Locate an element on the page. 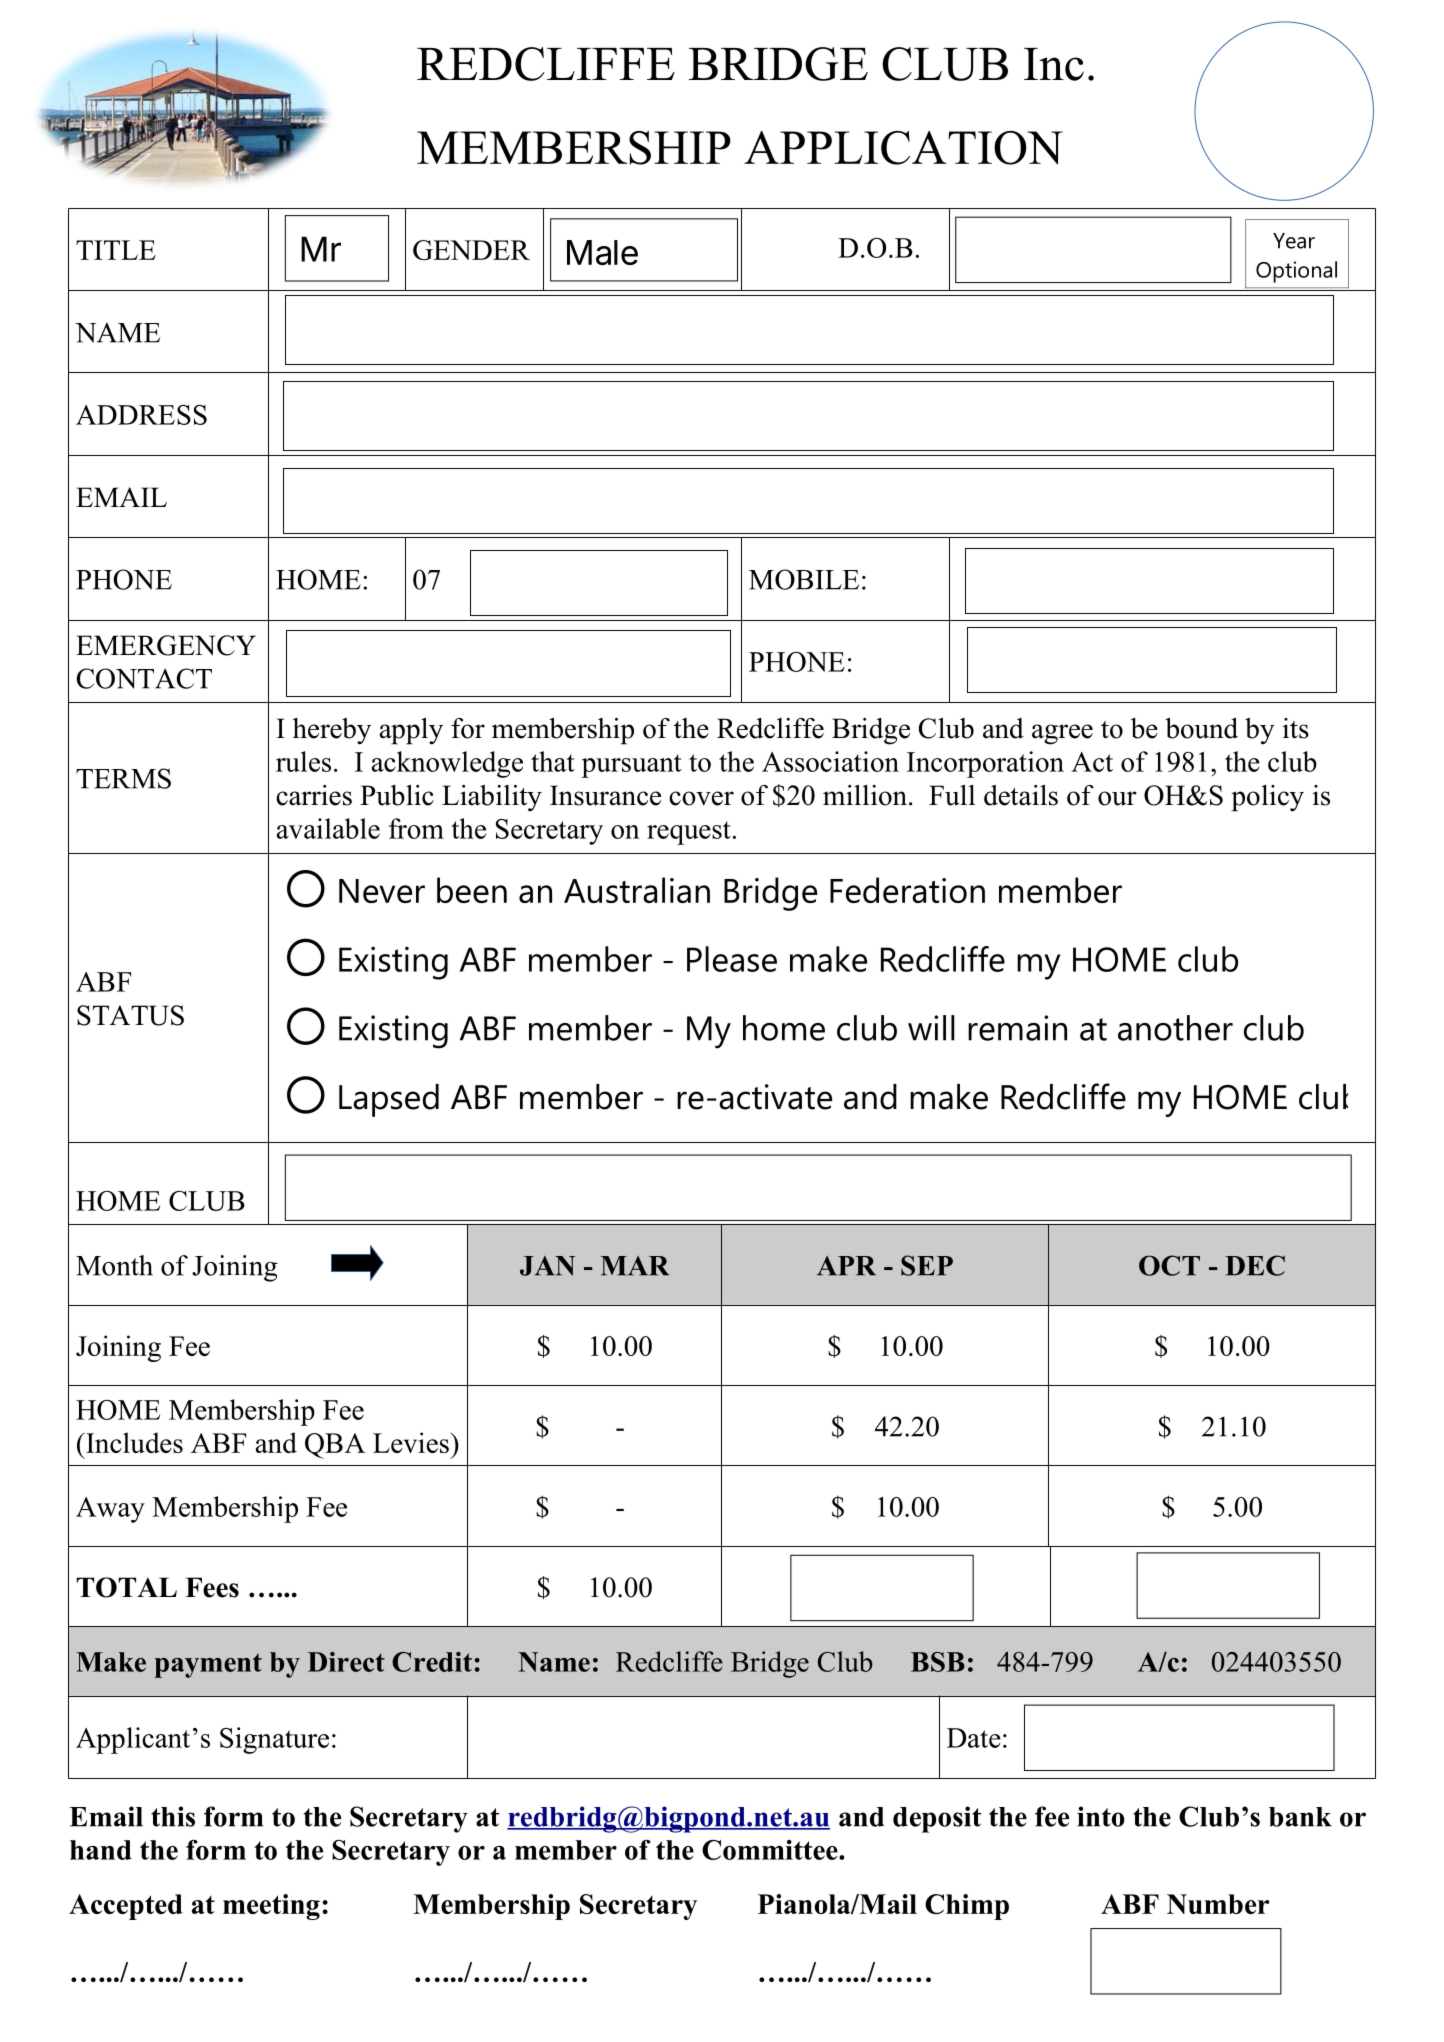 The image size is (1444, 2042). OCT is located at coordinates (1169, 1265).
